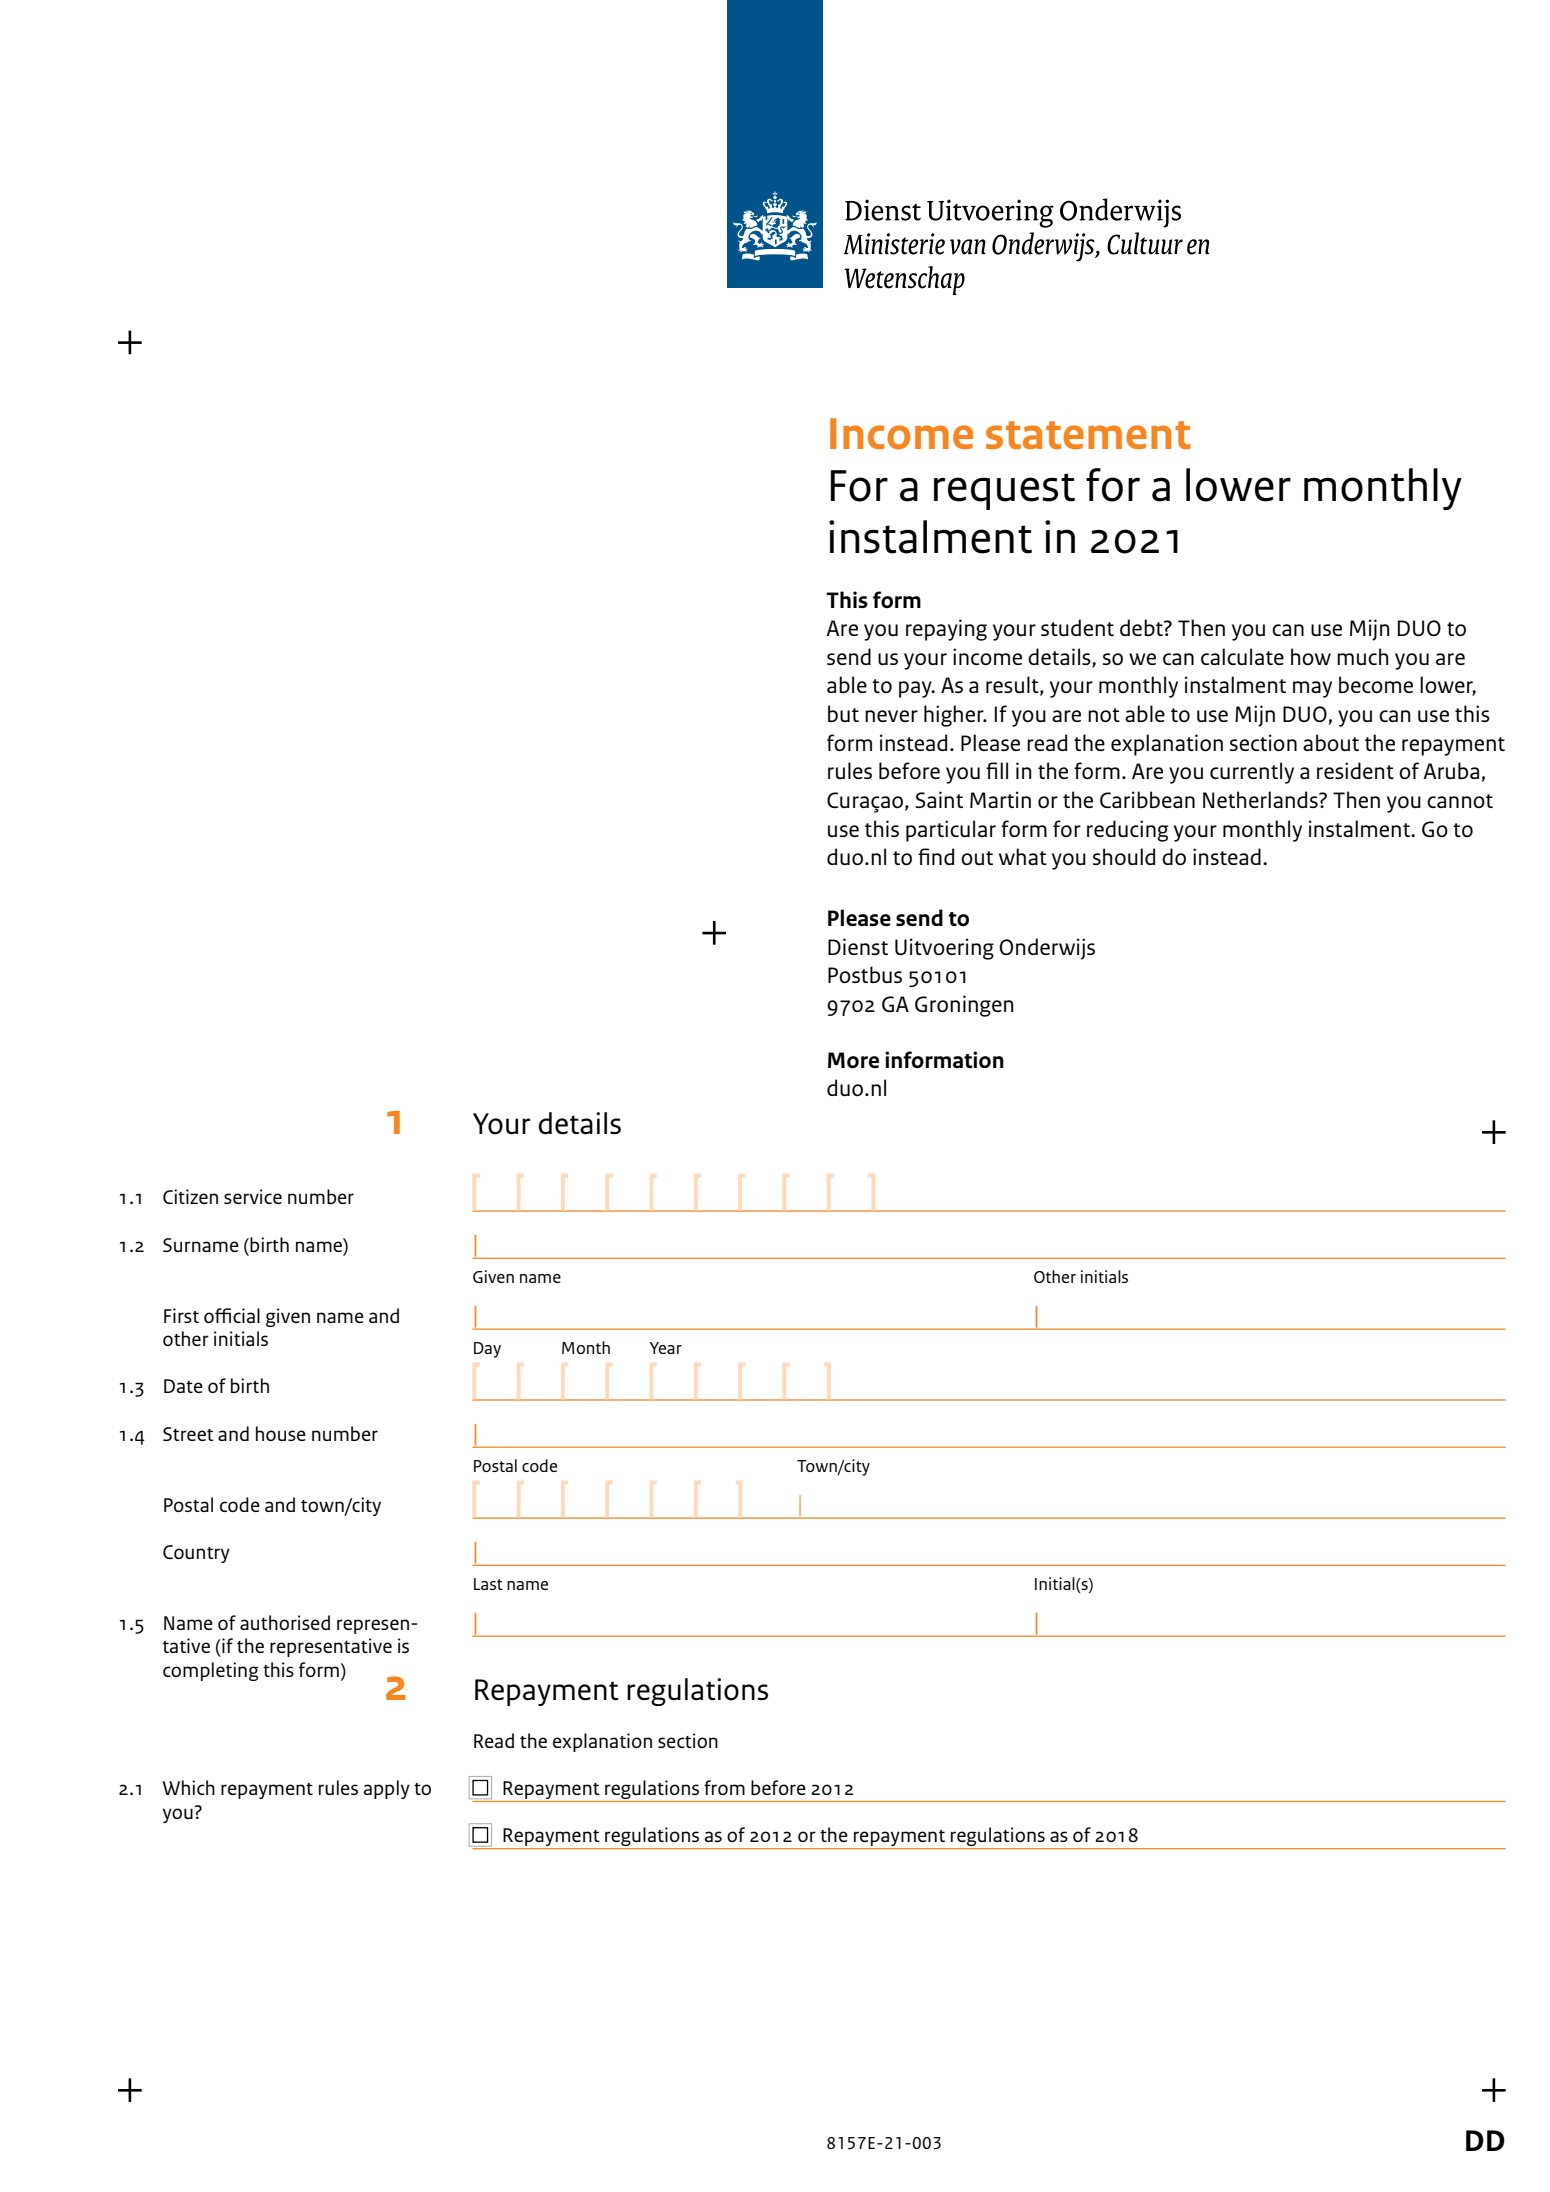 The width and height of the page is (1550, 2192). What do you see at coordinates (253, 1196) in the page?
I see `service` at bounding box center [253, 1196].
